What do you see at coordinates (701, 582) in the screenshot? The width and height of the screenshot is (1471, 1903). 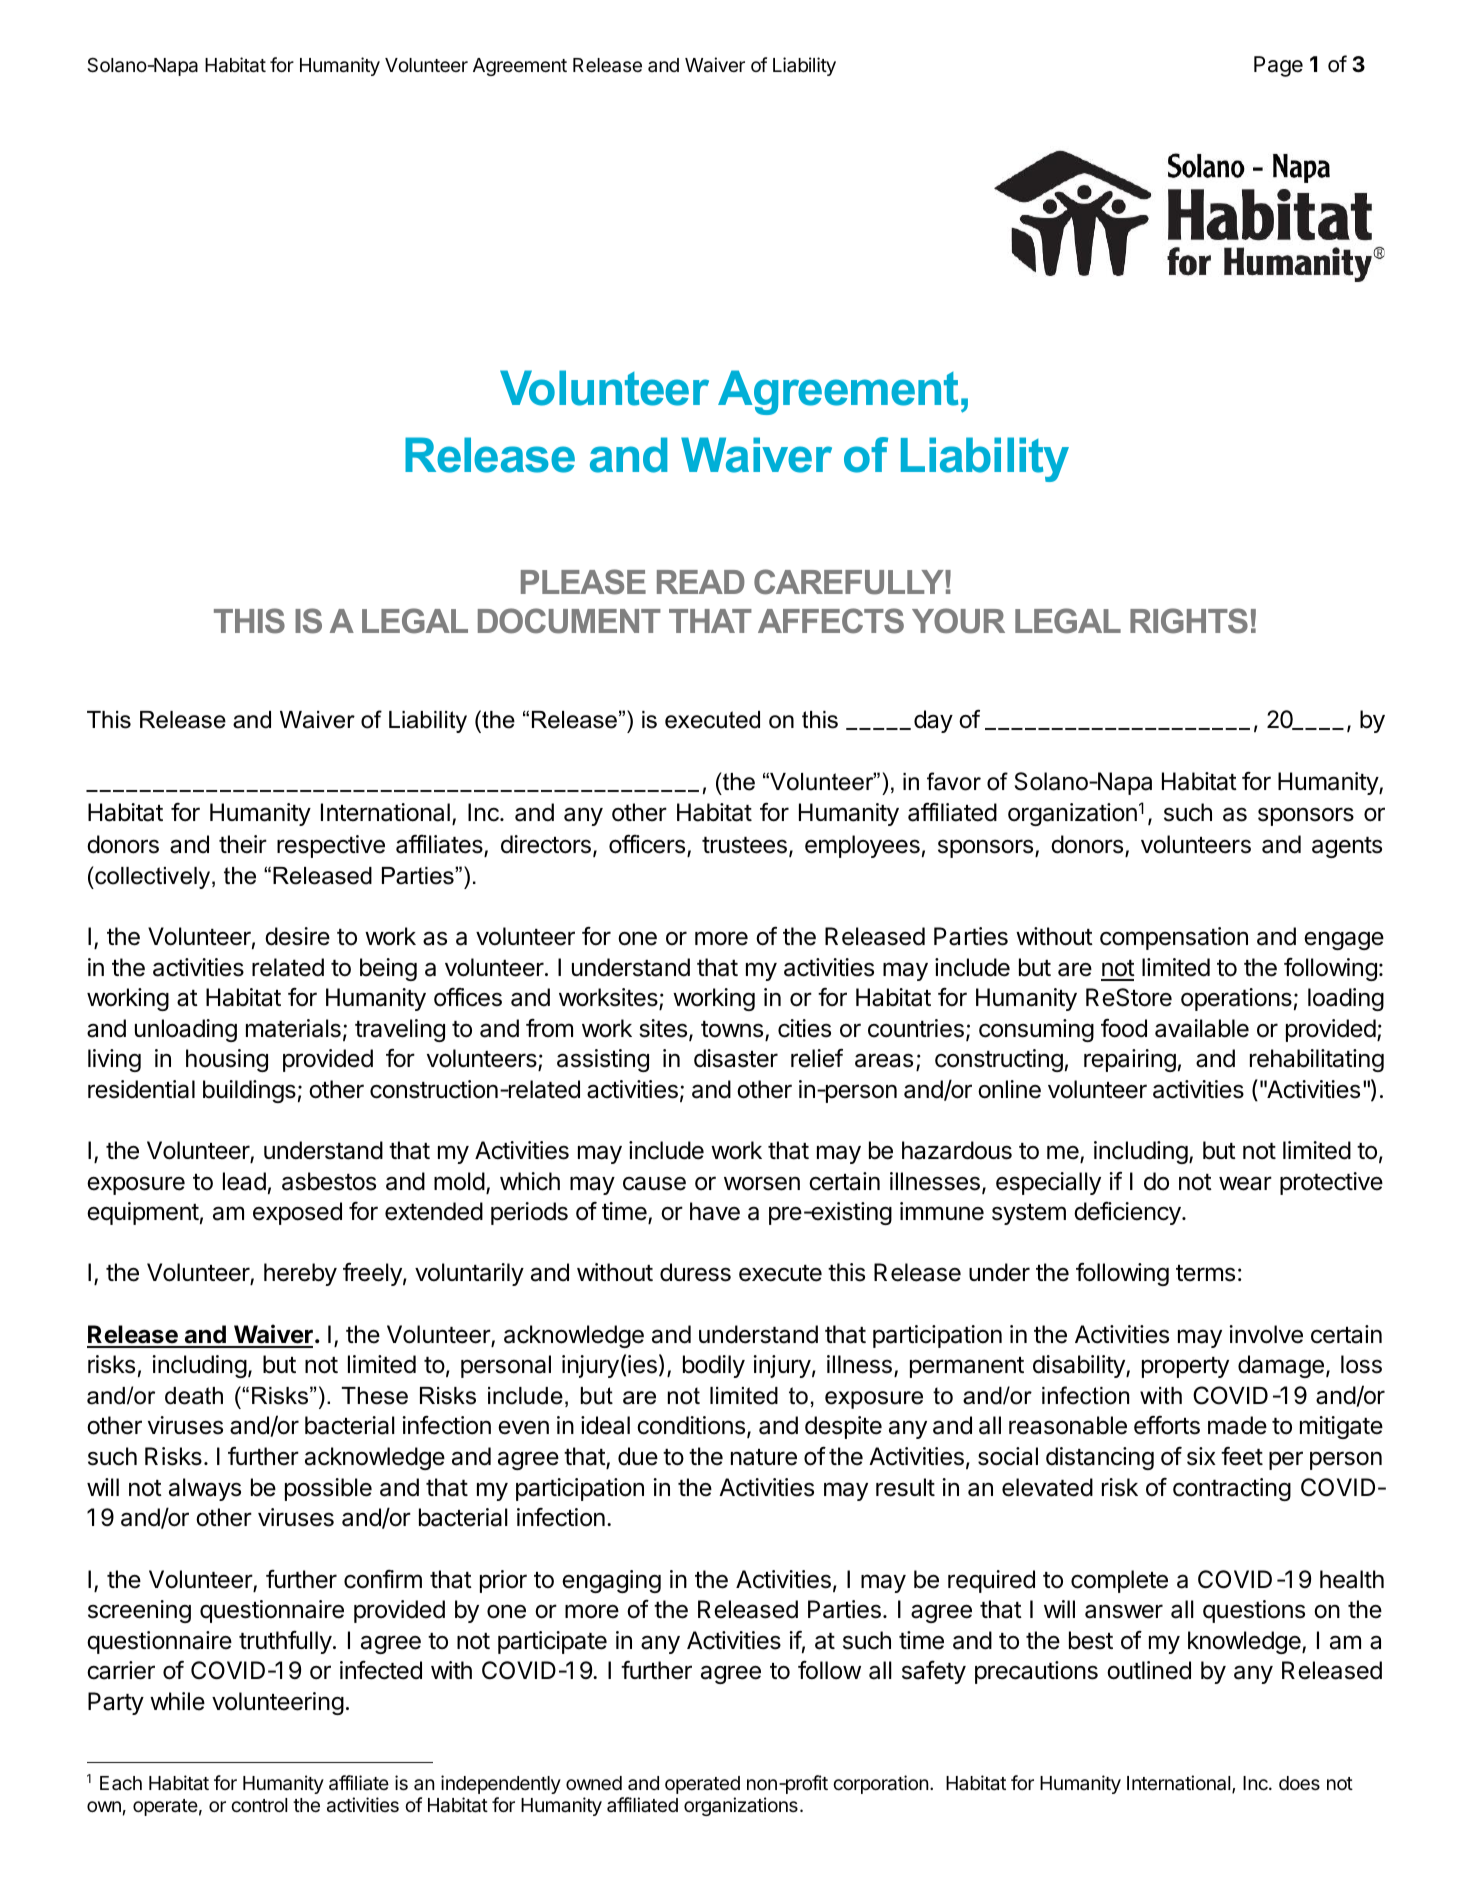 I see `READ` at bounding box center [701, 582].
